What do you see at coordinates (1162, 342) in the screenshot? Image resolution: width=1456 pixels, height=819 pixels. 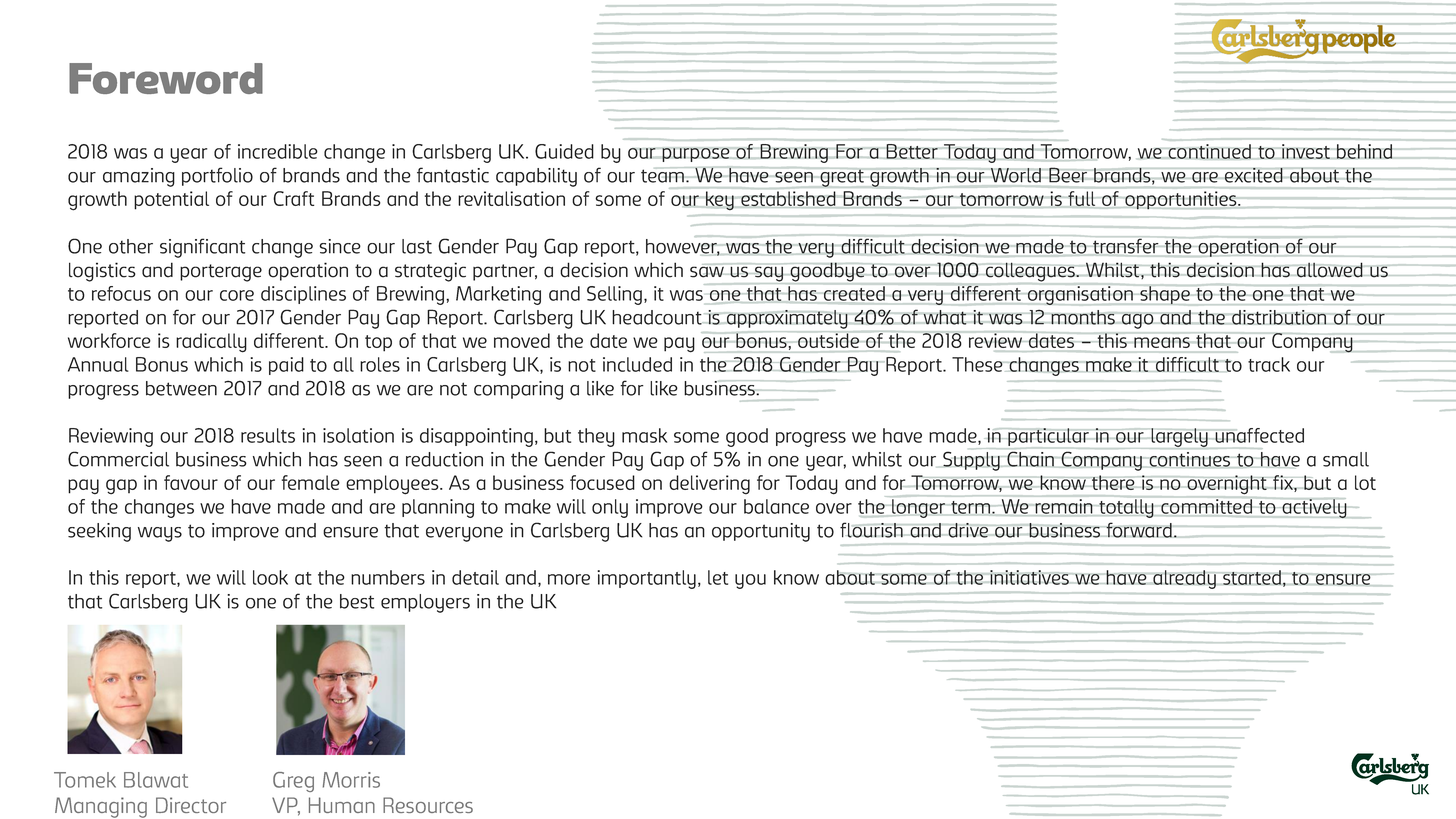 I see `means` at bounding box center [1162, 342].
